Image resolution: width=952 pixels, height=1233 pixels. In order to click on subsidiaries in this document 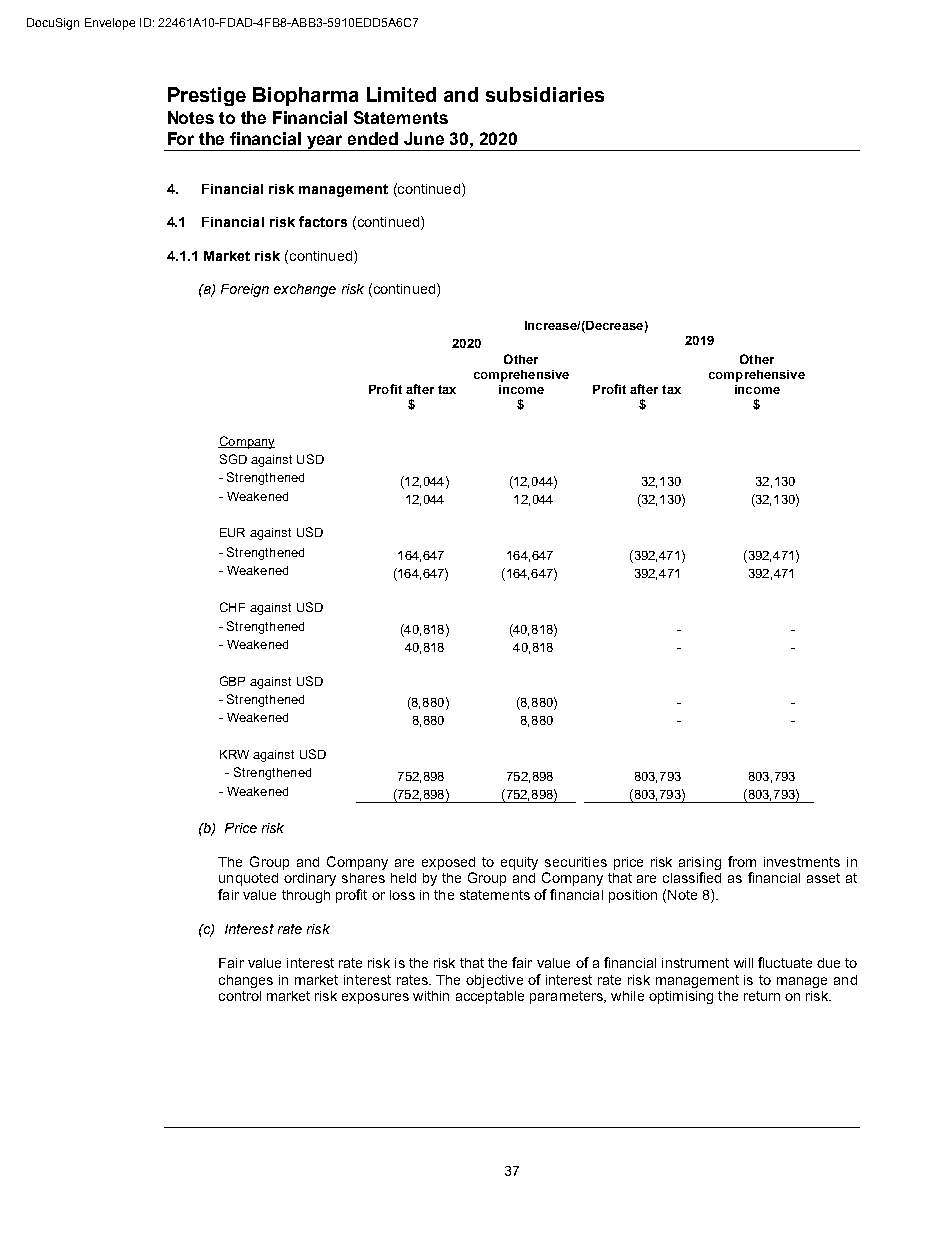, I will do `click(545, 94)`.
